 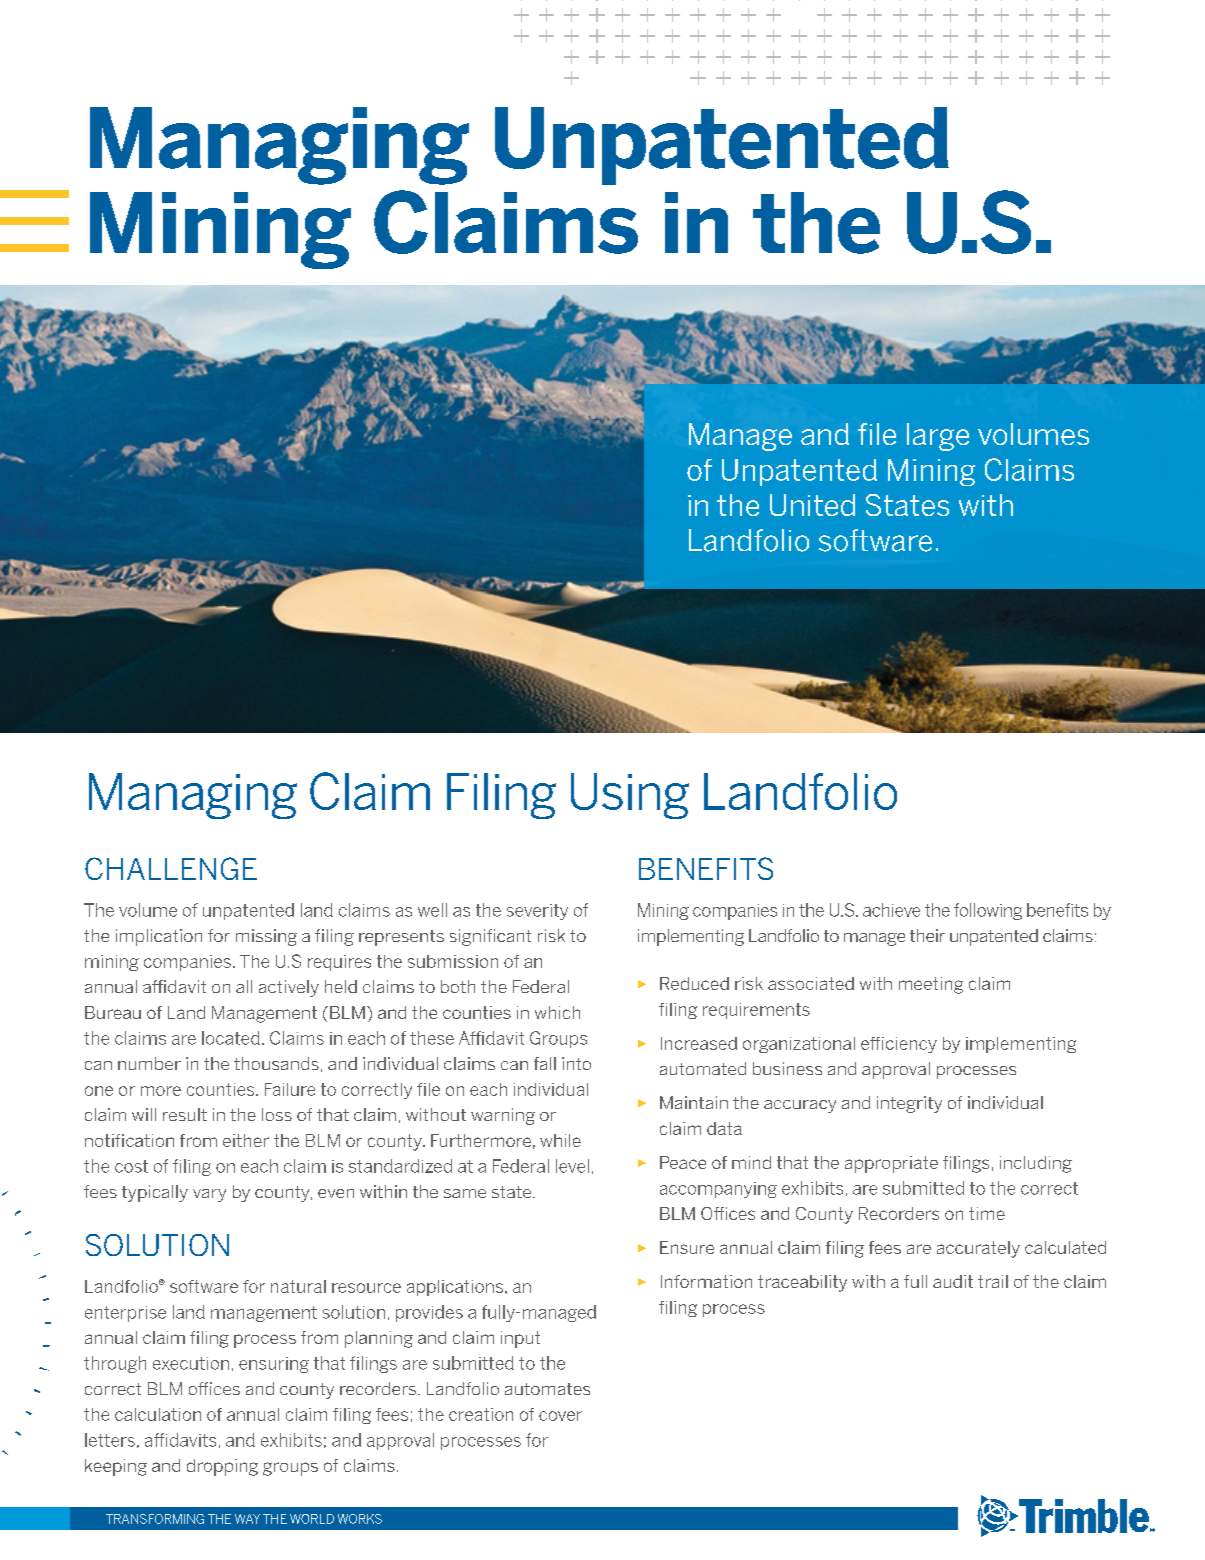 What do you see at coordinates (560, 1416) in the page?
I see `cover` at bounding box center [560, 1416].
